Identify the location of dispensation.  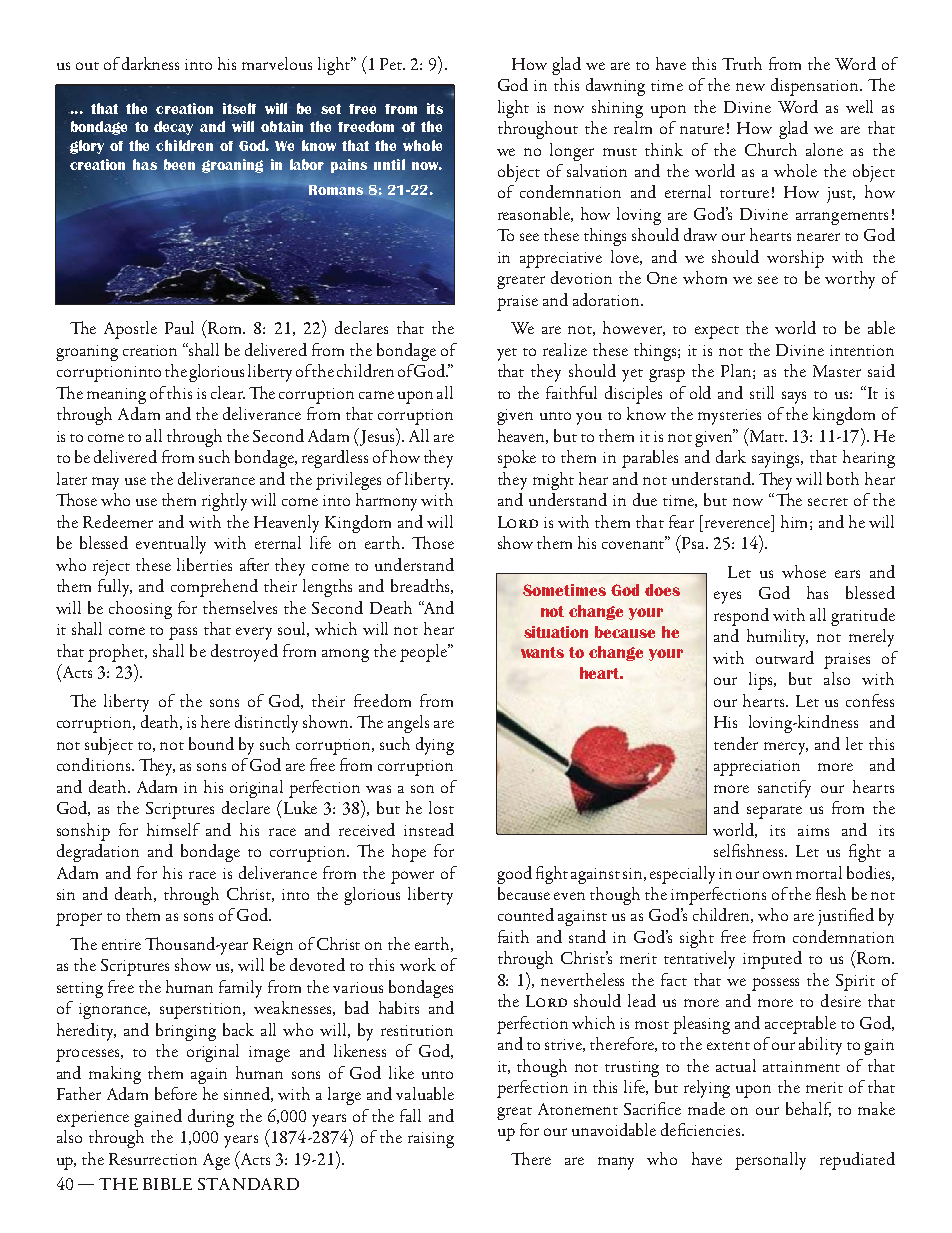
(816, 87).
